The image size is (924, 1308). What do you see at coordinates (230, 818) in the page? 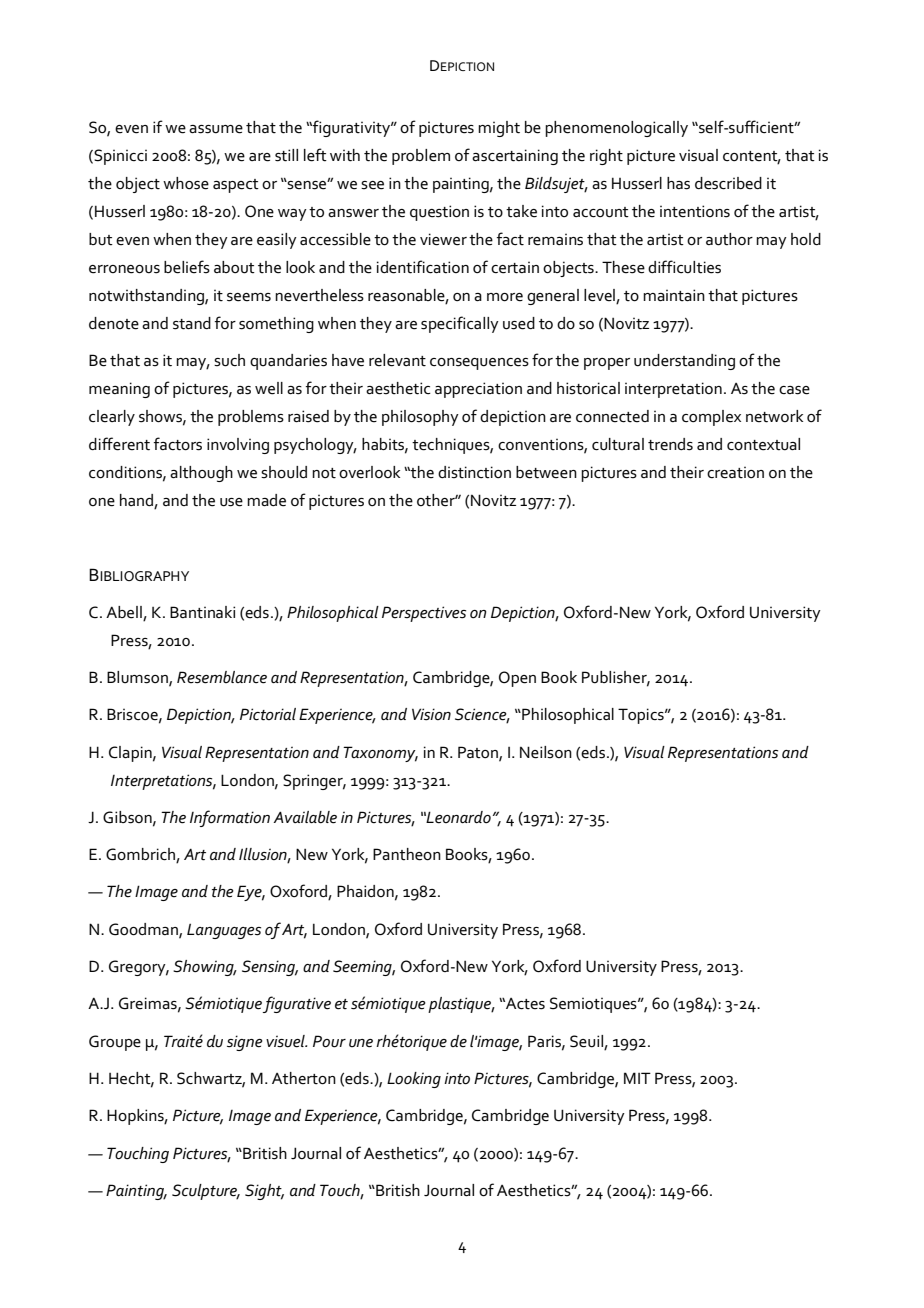
I see `Information` at bounding box center [230, 818].
